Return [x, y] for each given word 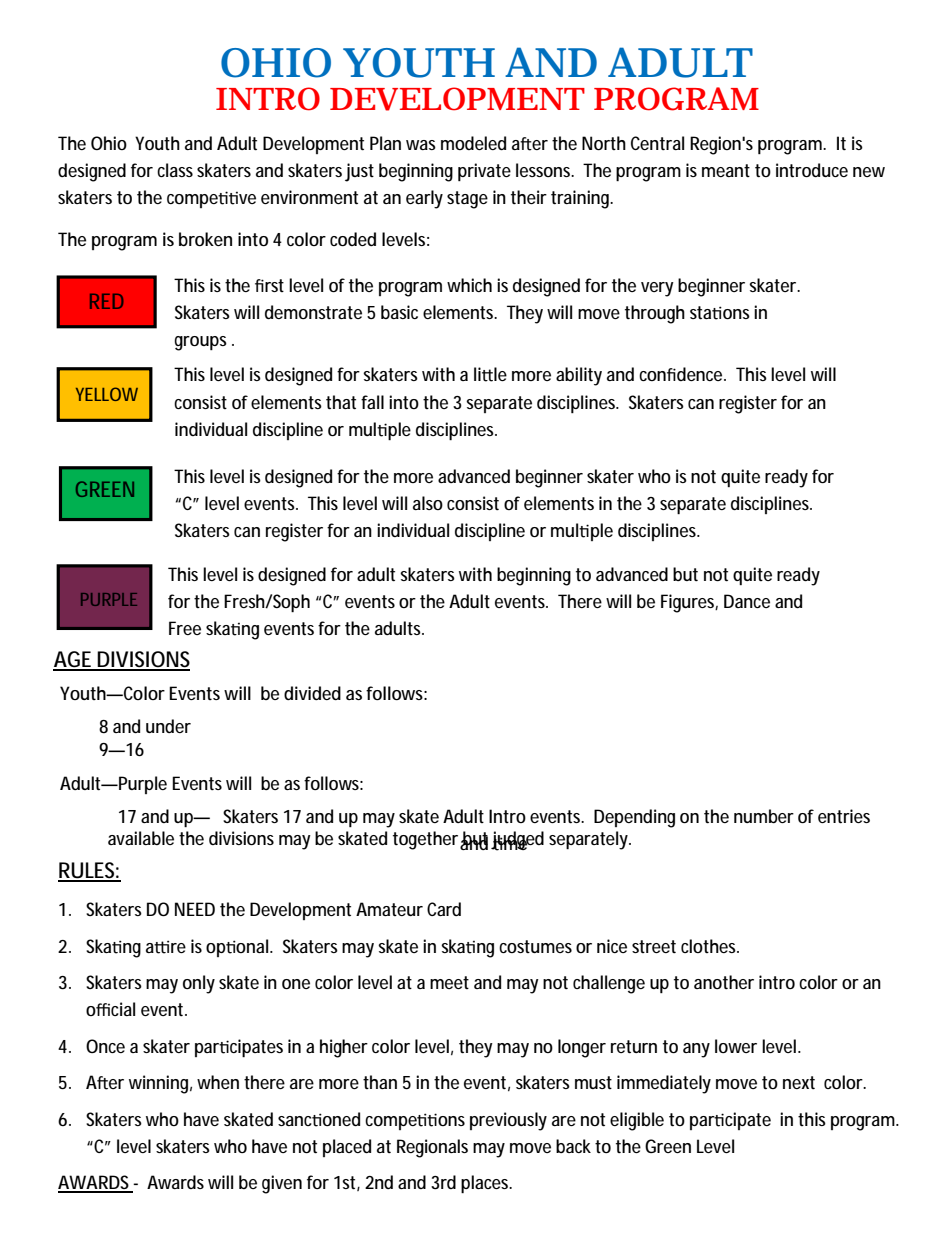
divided [312, 693]
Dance [747, 601]
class [175, 170]
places [486, 1184]
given [282, 1184]
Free [185, 628]
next [799, 1082]
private [484, 172]
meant [726, 170]
